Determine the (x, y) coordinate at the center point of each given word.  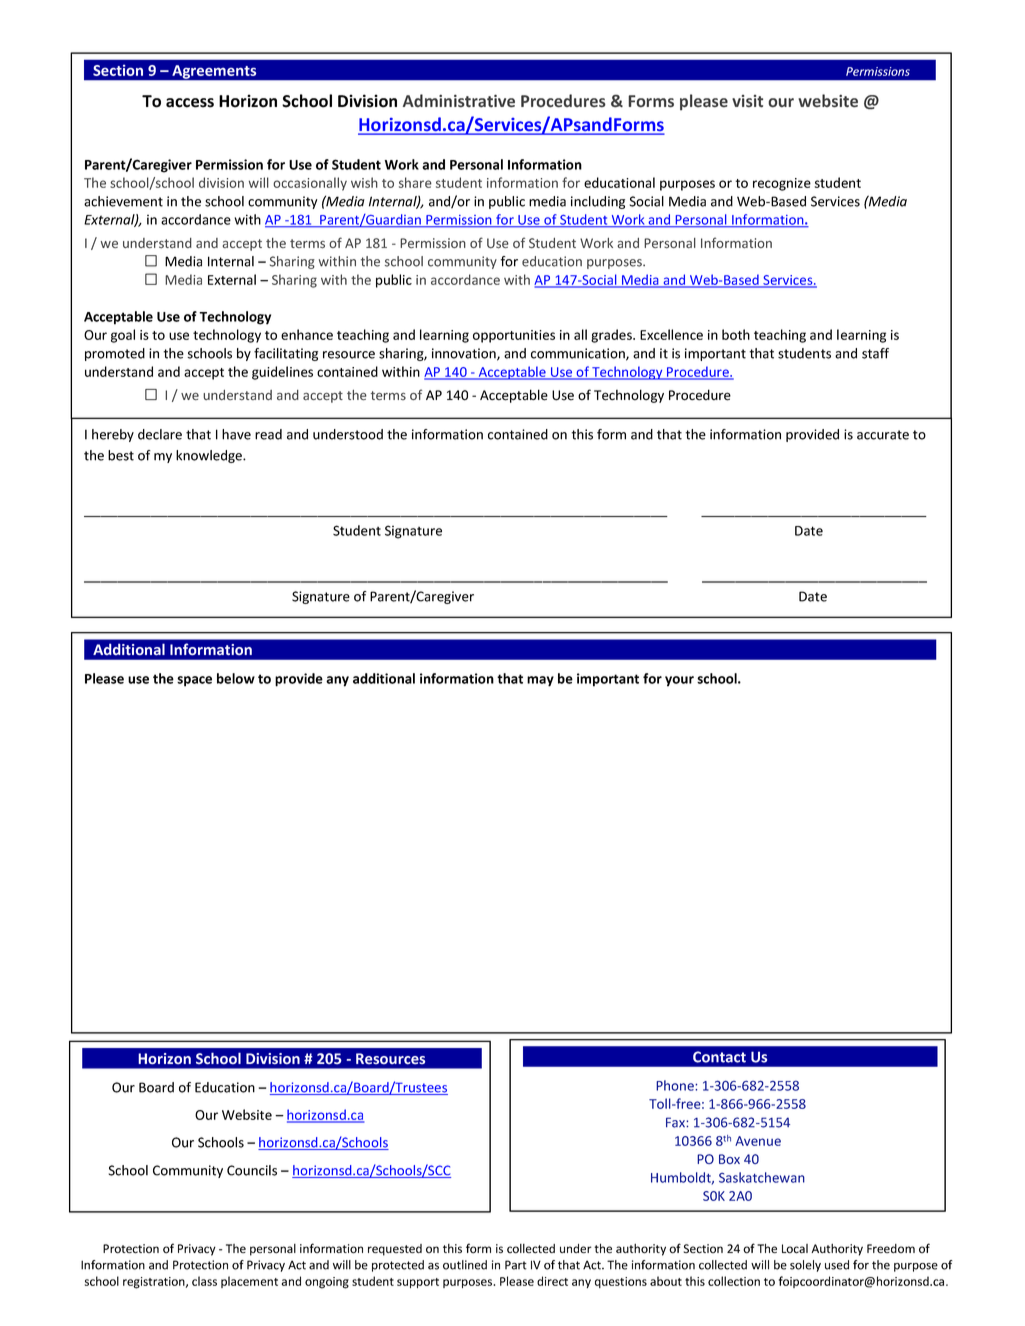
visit (747, 101)
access (190, 103)
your (679, 681)
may (540, 681)
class (204, 1281)
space (194, 681)
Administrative (459, 101)
